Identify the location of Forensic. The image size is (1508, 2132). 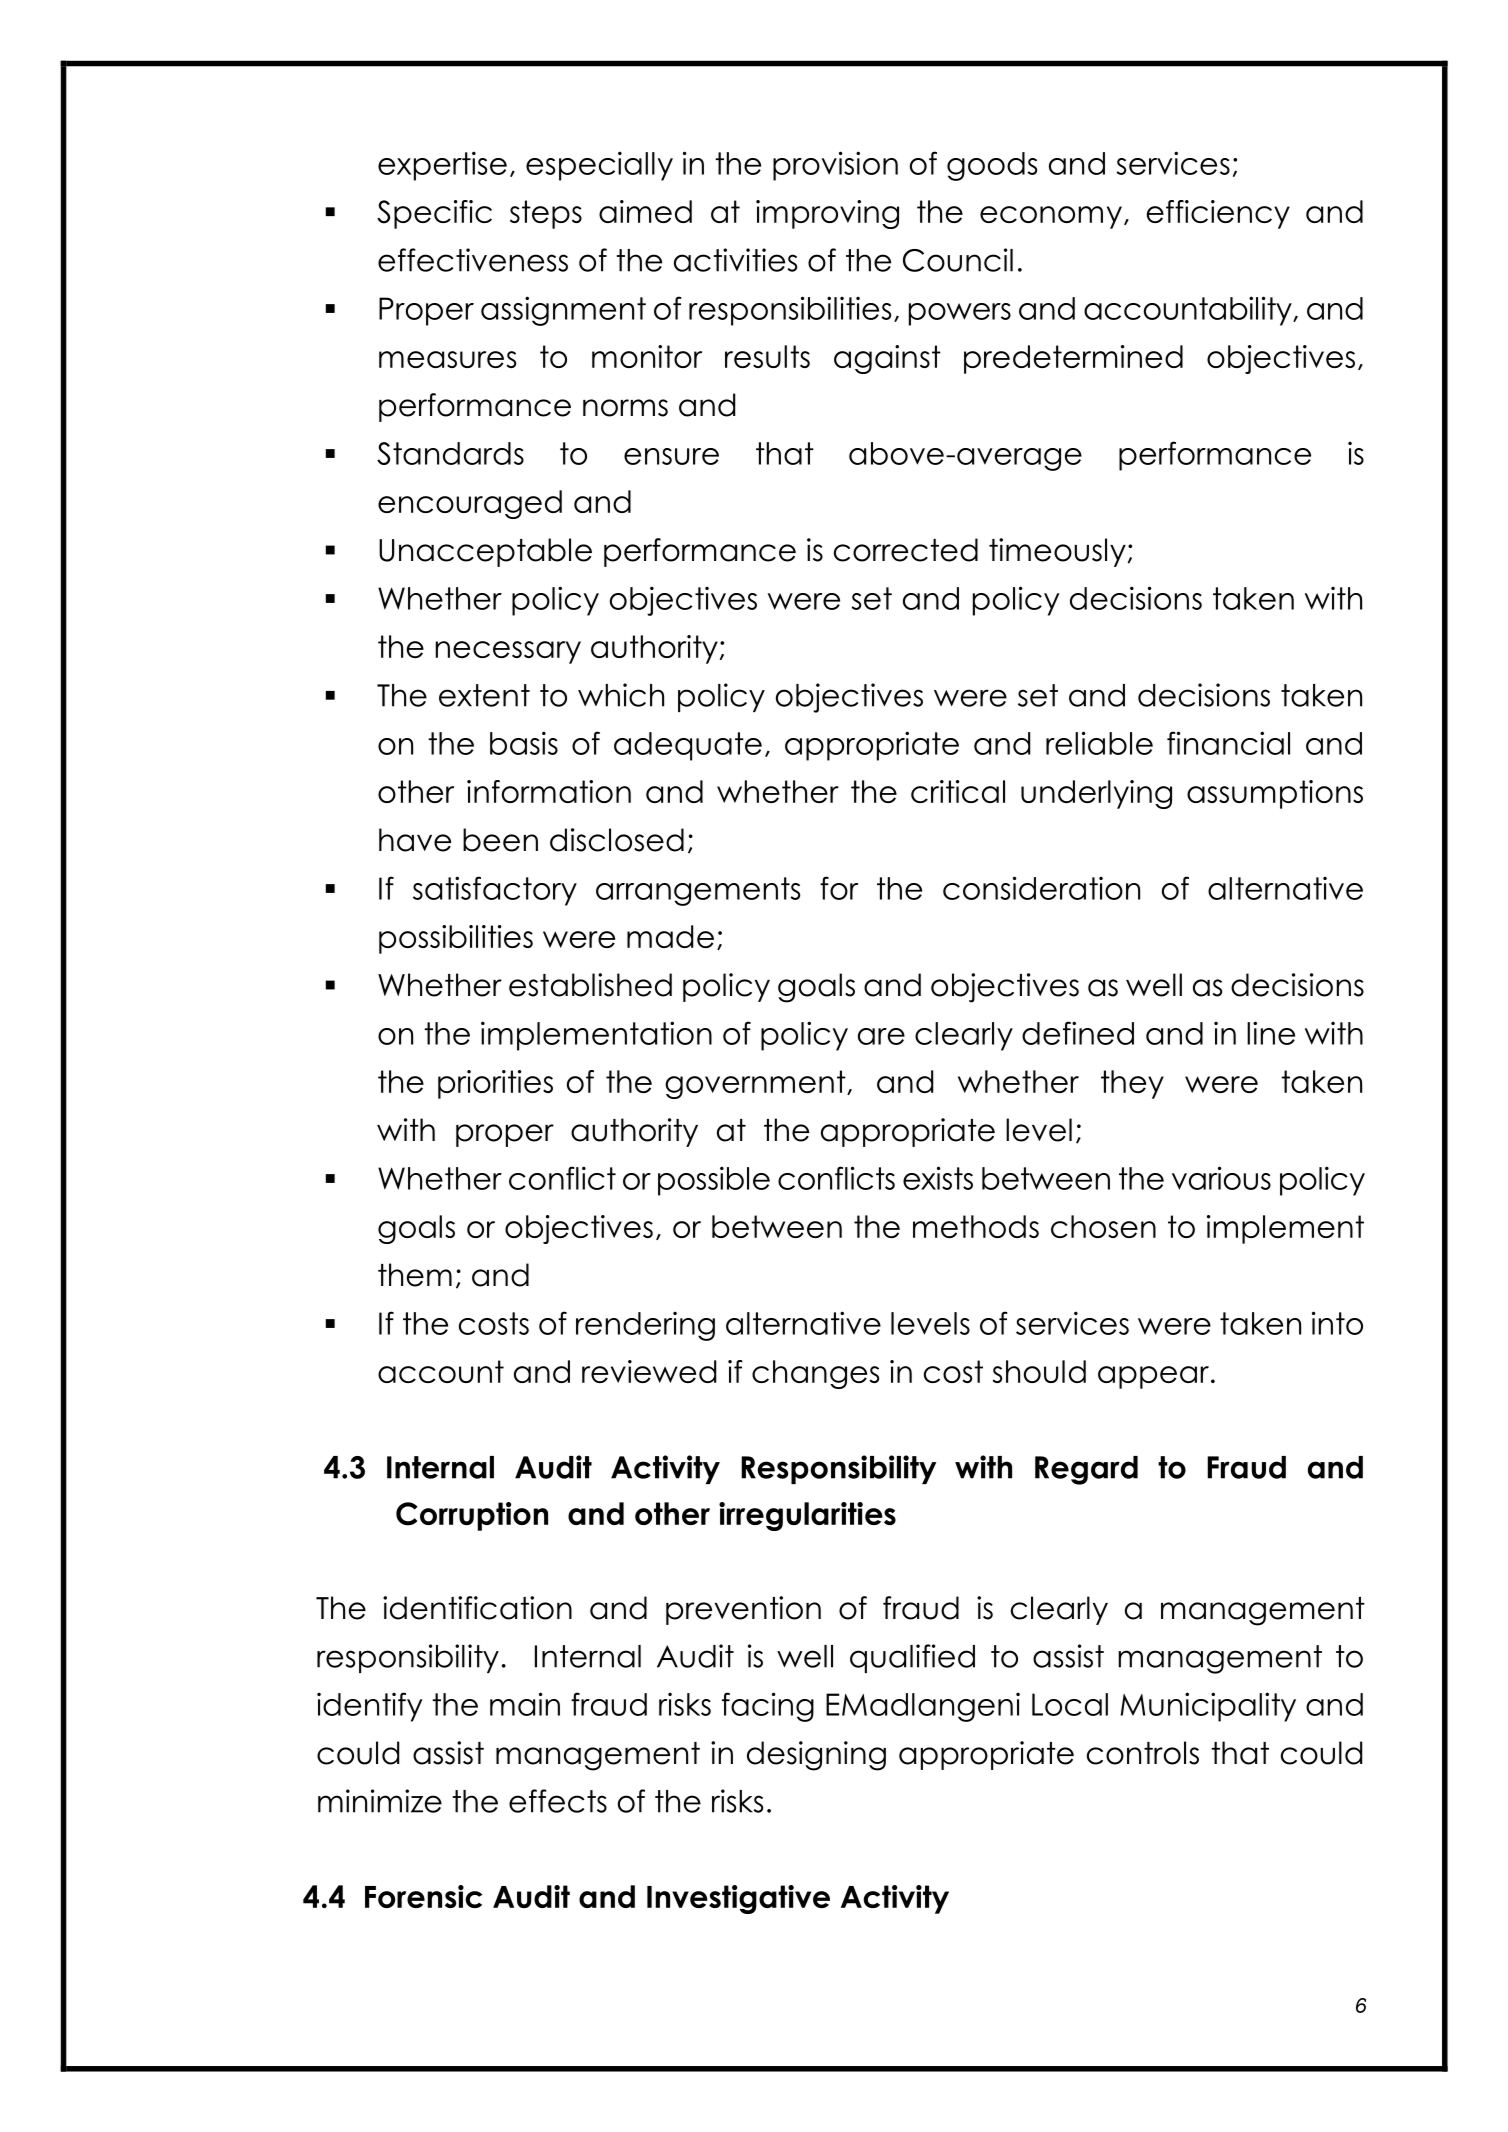
(423, 1896).
